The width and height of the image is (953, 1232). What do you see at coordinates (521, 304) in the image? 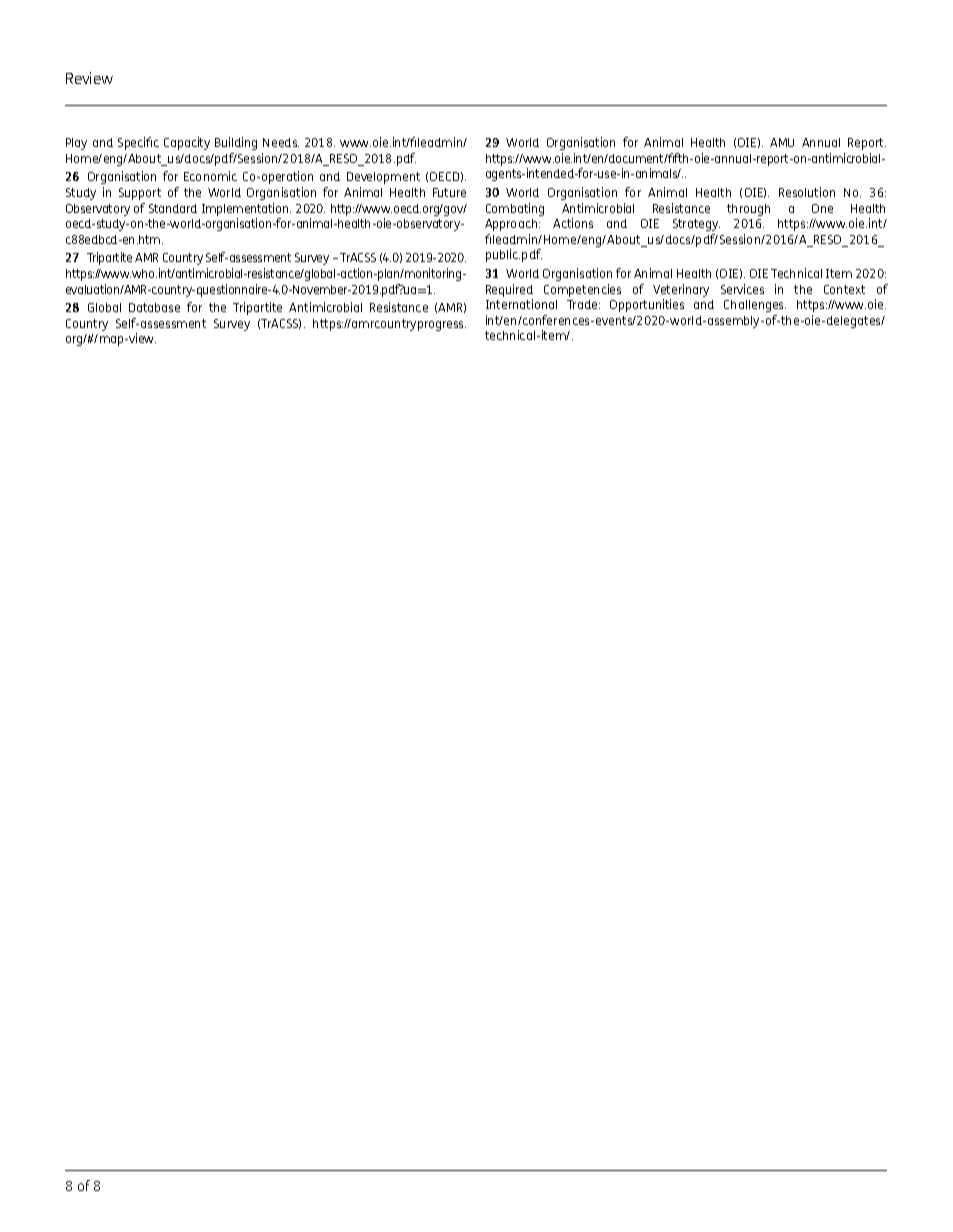
I see `International` at bounding box center [521, 304].
